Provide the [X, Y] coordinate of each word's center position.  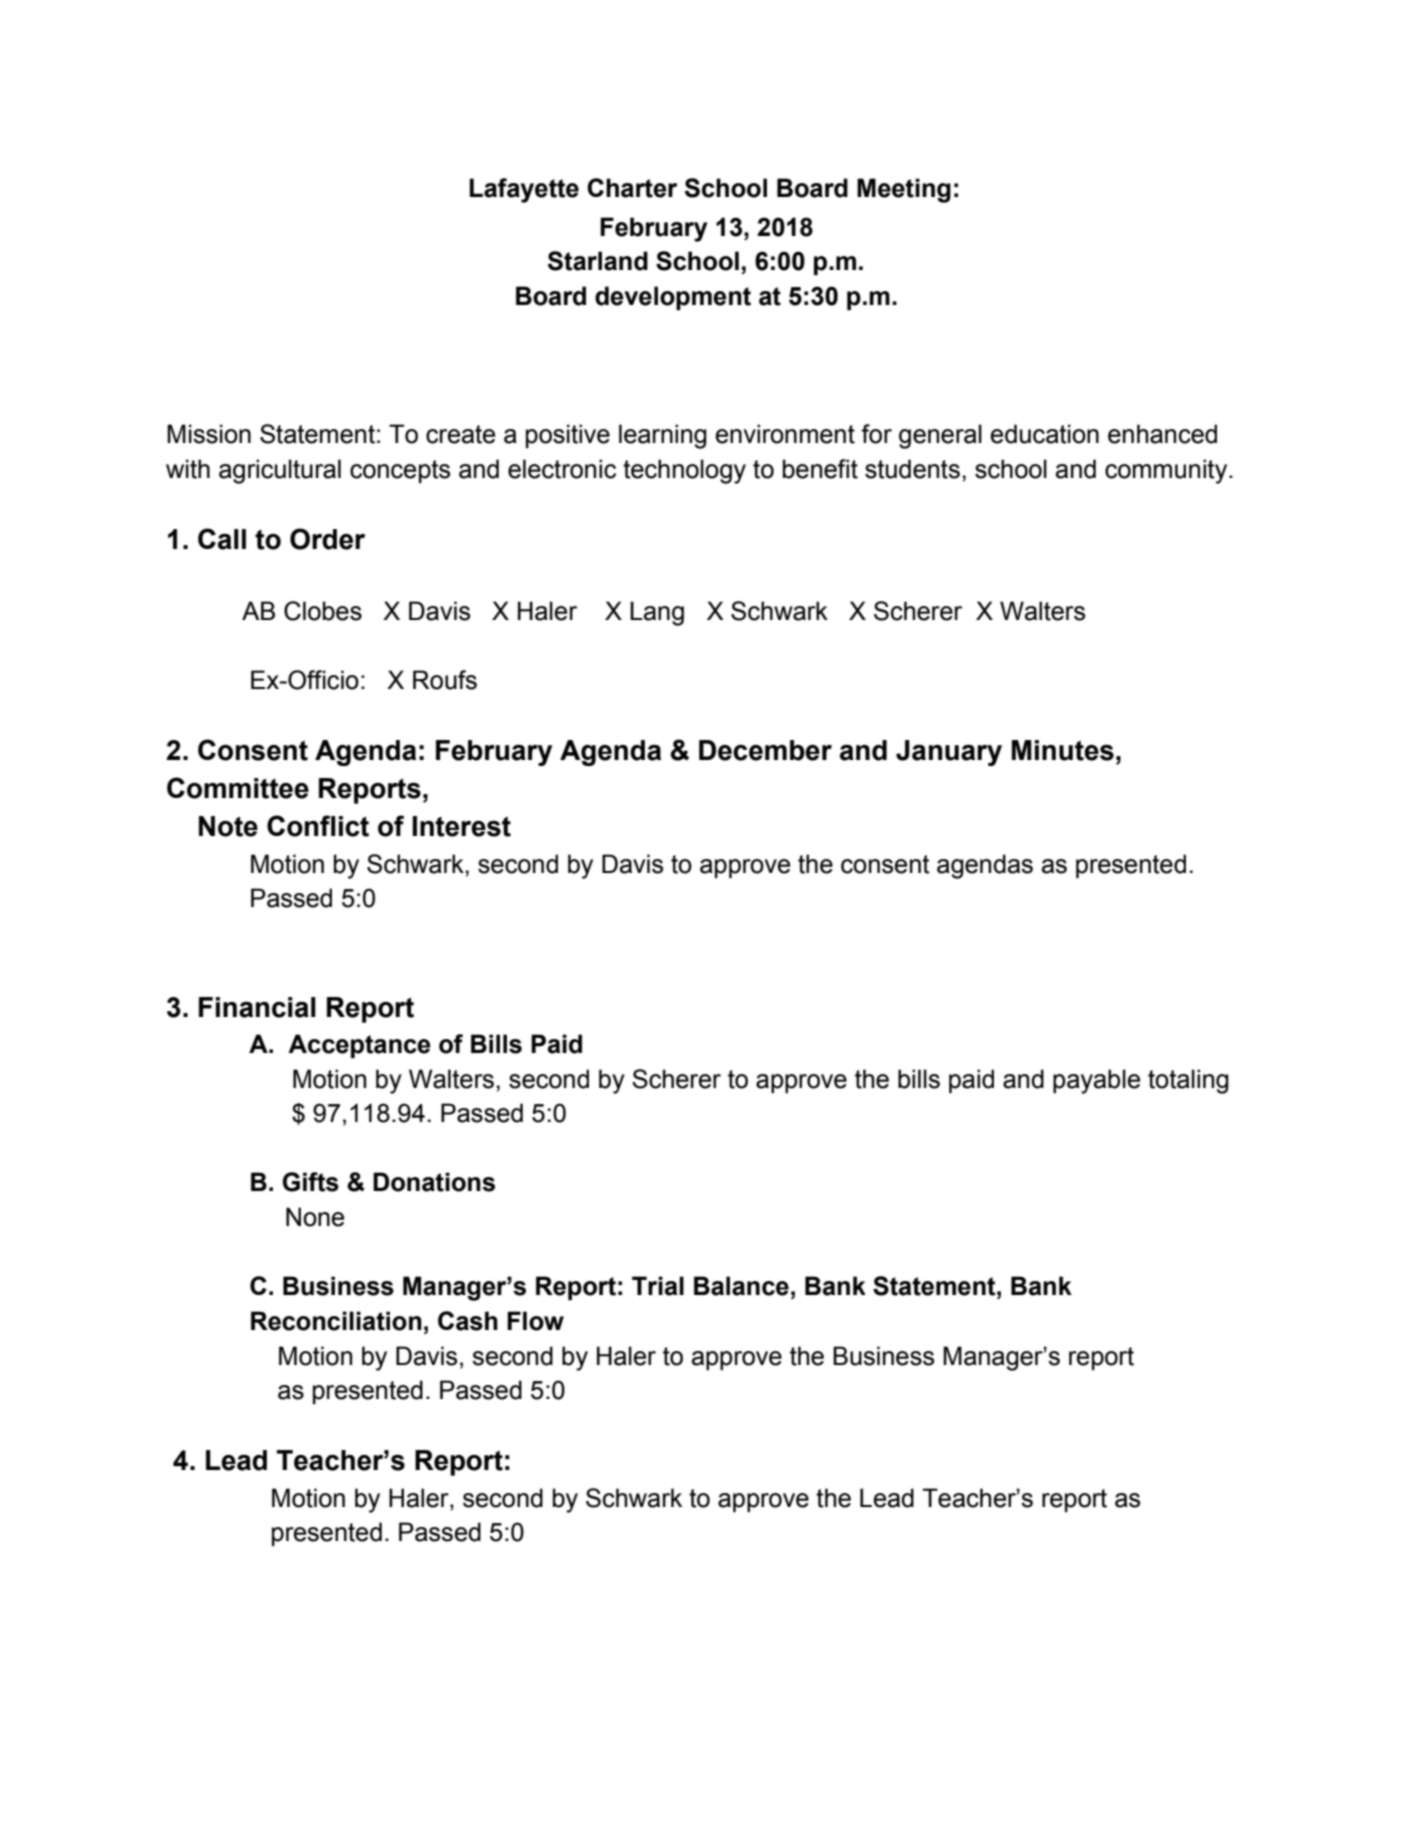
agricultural [280, 471]
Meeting [904, 190]
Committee [238, 788]
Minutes [1063, 750]
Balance [741, 1286]
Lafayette [524, 190]
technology [684, 471]
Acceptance [359, 1046]
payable [1096, 1081]
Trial [658, 1286]
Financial [257, 1007]
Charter [632, 188]
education [1045, 434]
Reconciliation [336, 1321]
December [765, 750]
